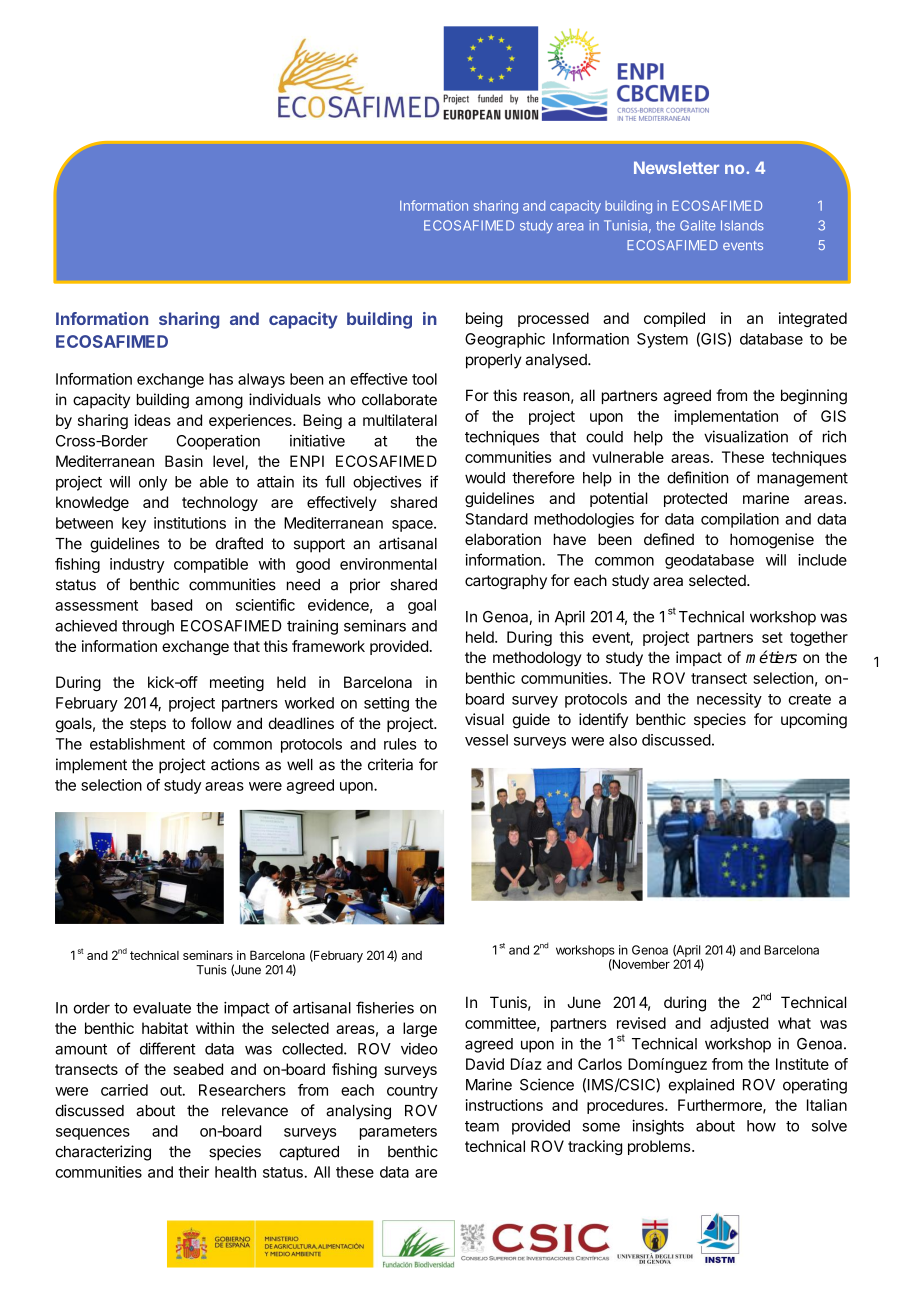 This screenshot has height=1308, width=924. I want to click on necessity, so click(729, 700).
